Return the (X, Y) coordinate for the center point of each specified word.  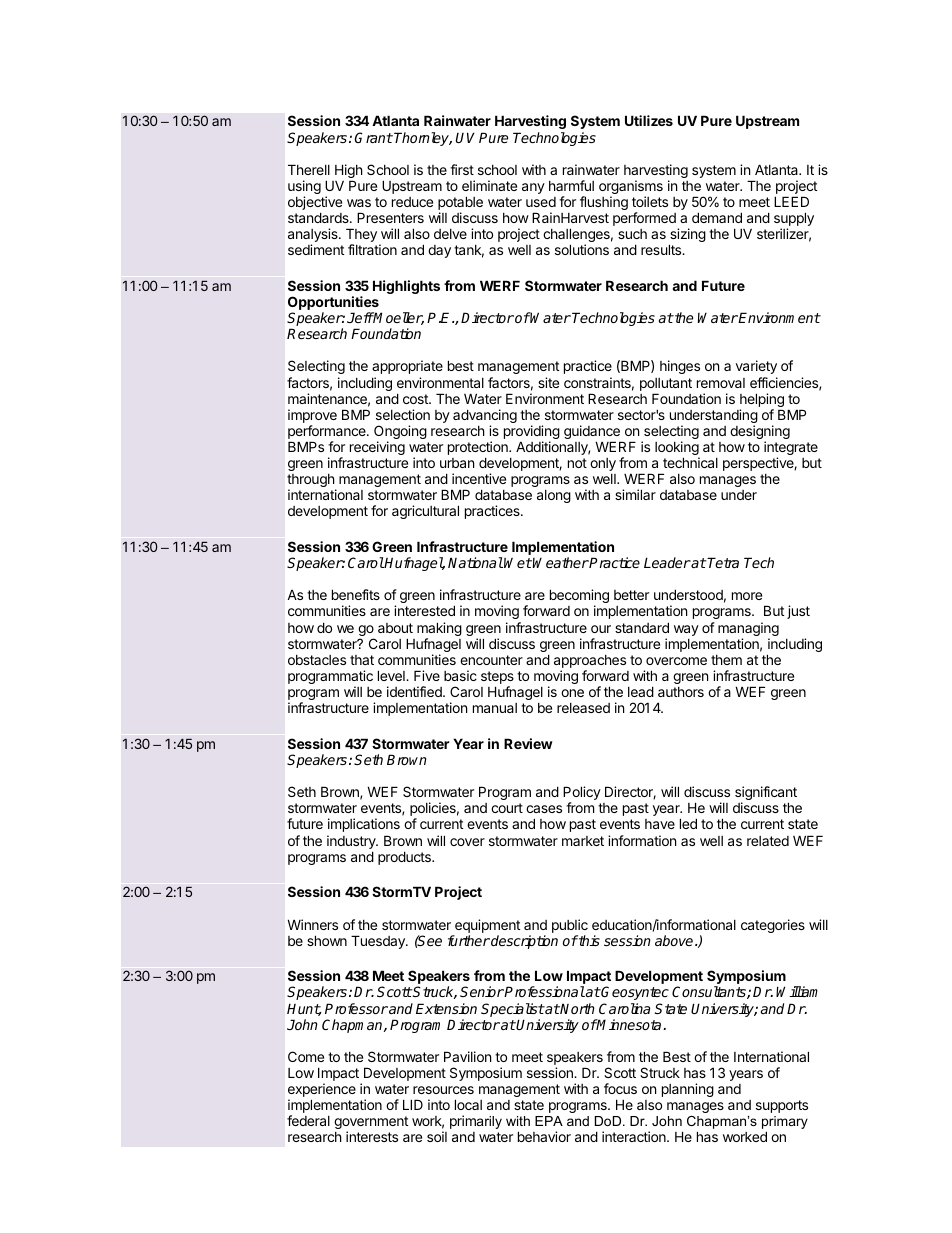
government (371, 1124)
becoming (579, 597)
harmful (571, 185)
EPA (549, 1121)
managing (748, 630)
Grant (373, 137)
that (362, 660)
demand (717, 217)
